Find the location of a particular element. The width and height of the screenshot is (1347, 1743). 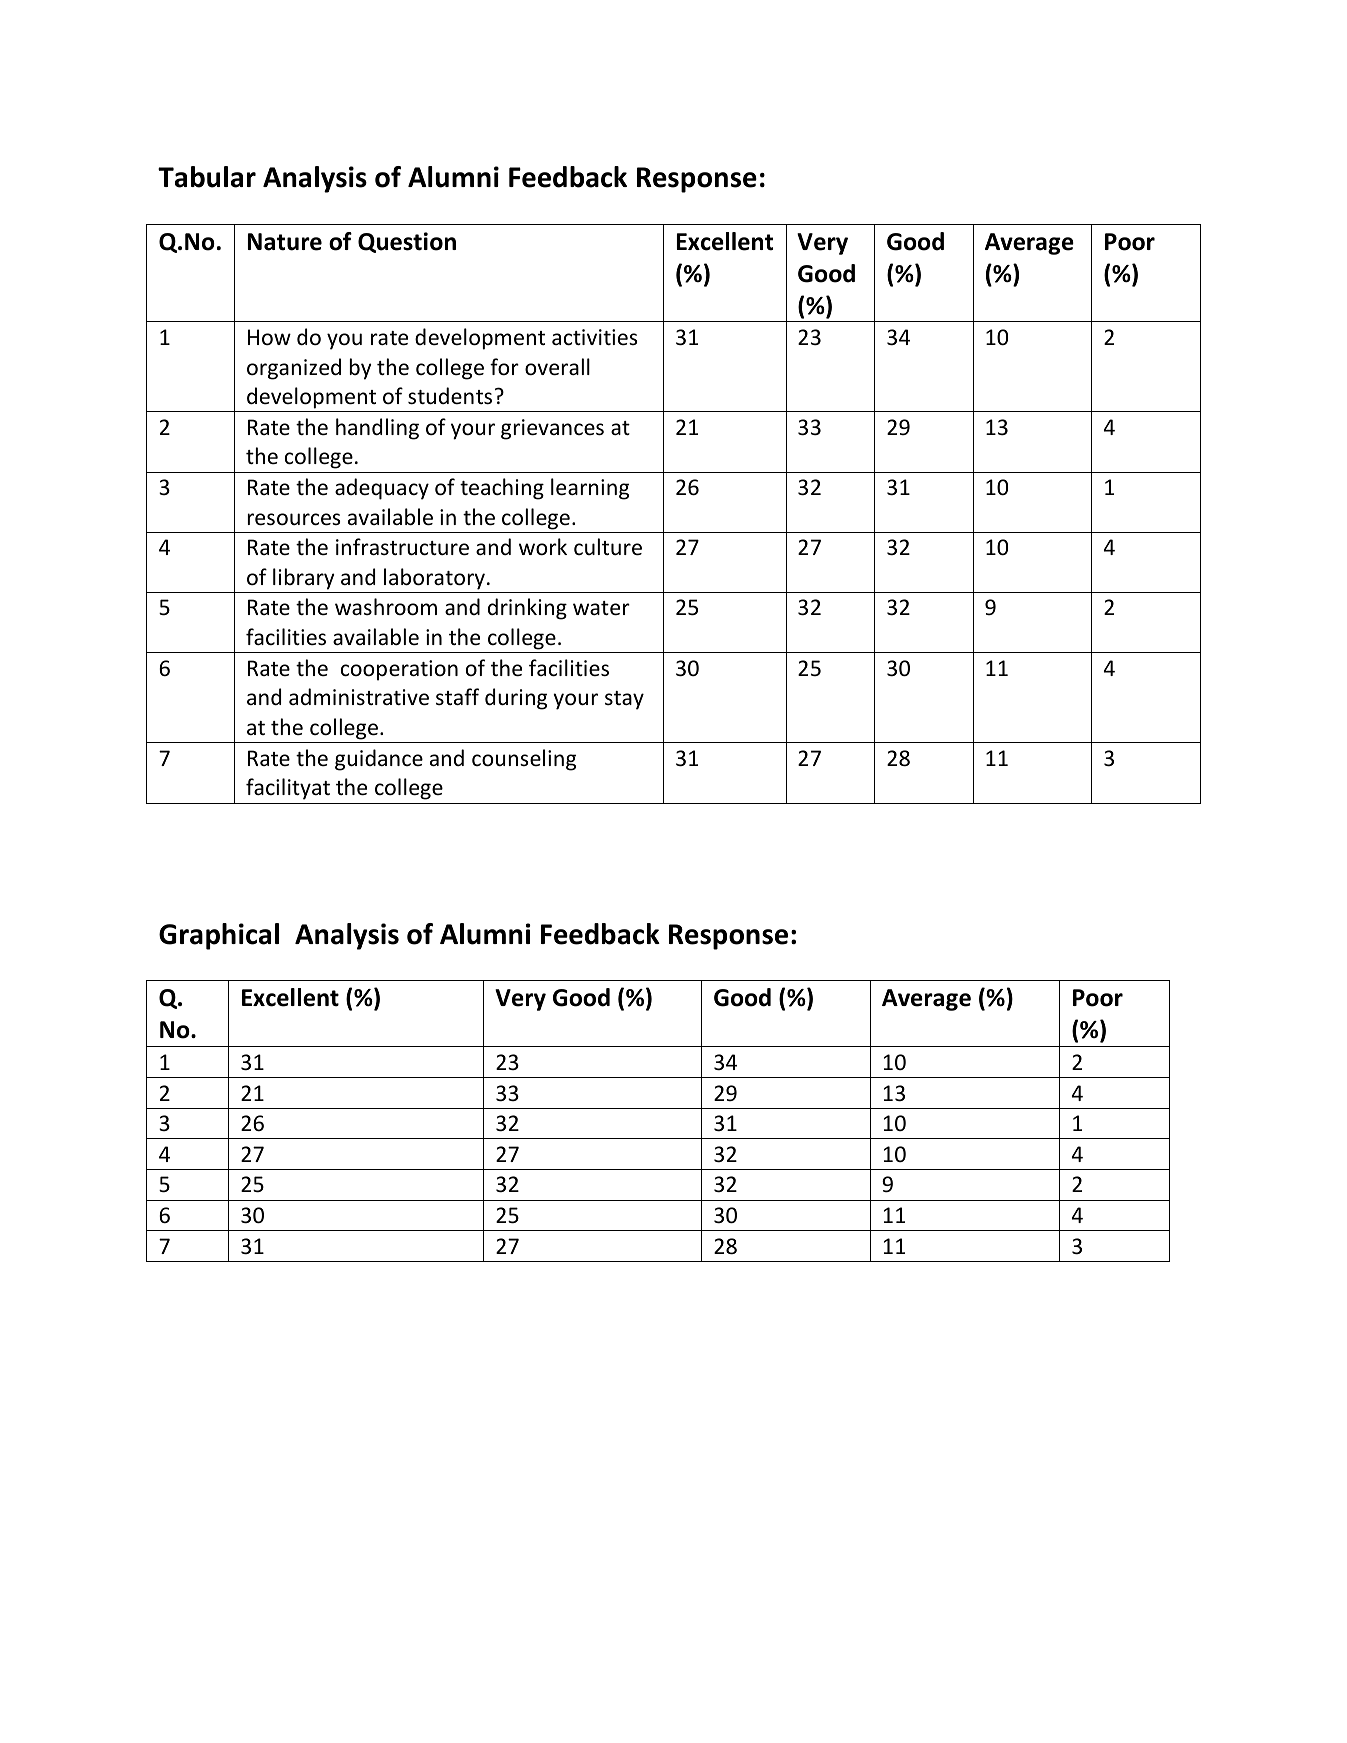

counseling is located at coordinates (524, 760).
